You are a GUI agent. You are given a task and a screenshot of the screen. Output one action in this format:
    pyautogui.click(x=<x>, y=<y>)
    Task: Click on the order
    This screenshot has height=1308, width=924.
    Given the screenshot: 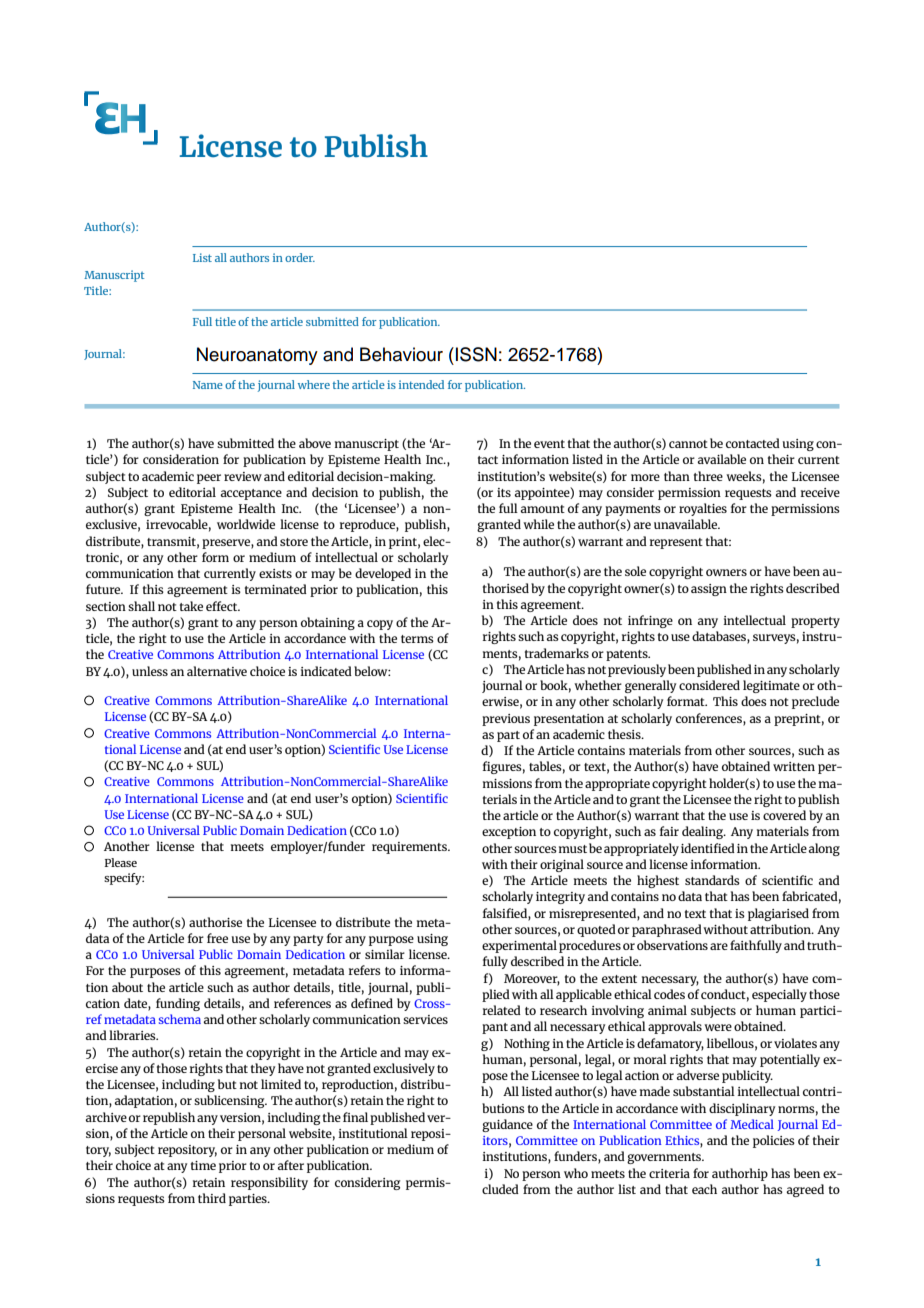 What is the action you would take?
    pyautogui.click(x=300, y=257)
